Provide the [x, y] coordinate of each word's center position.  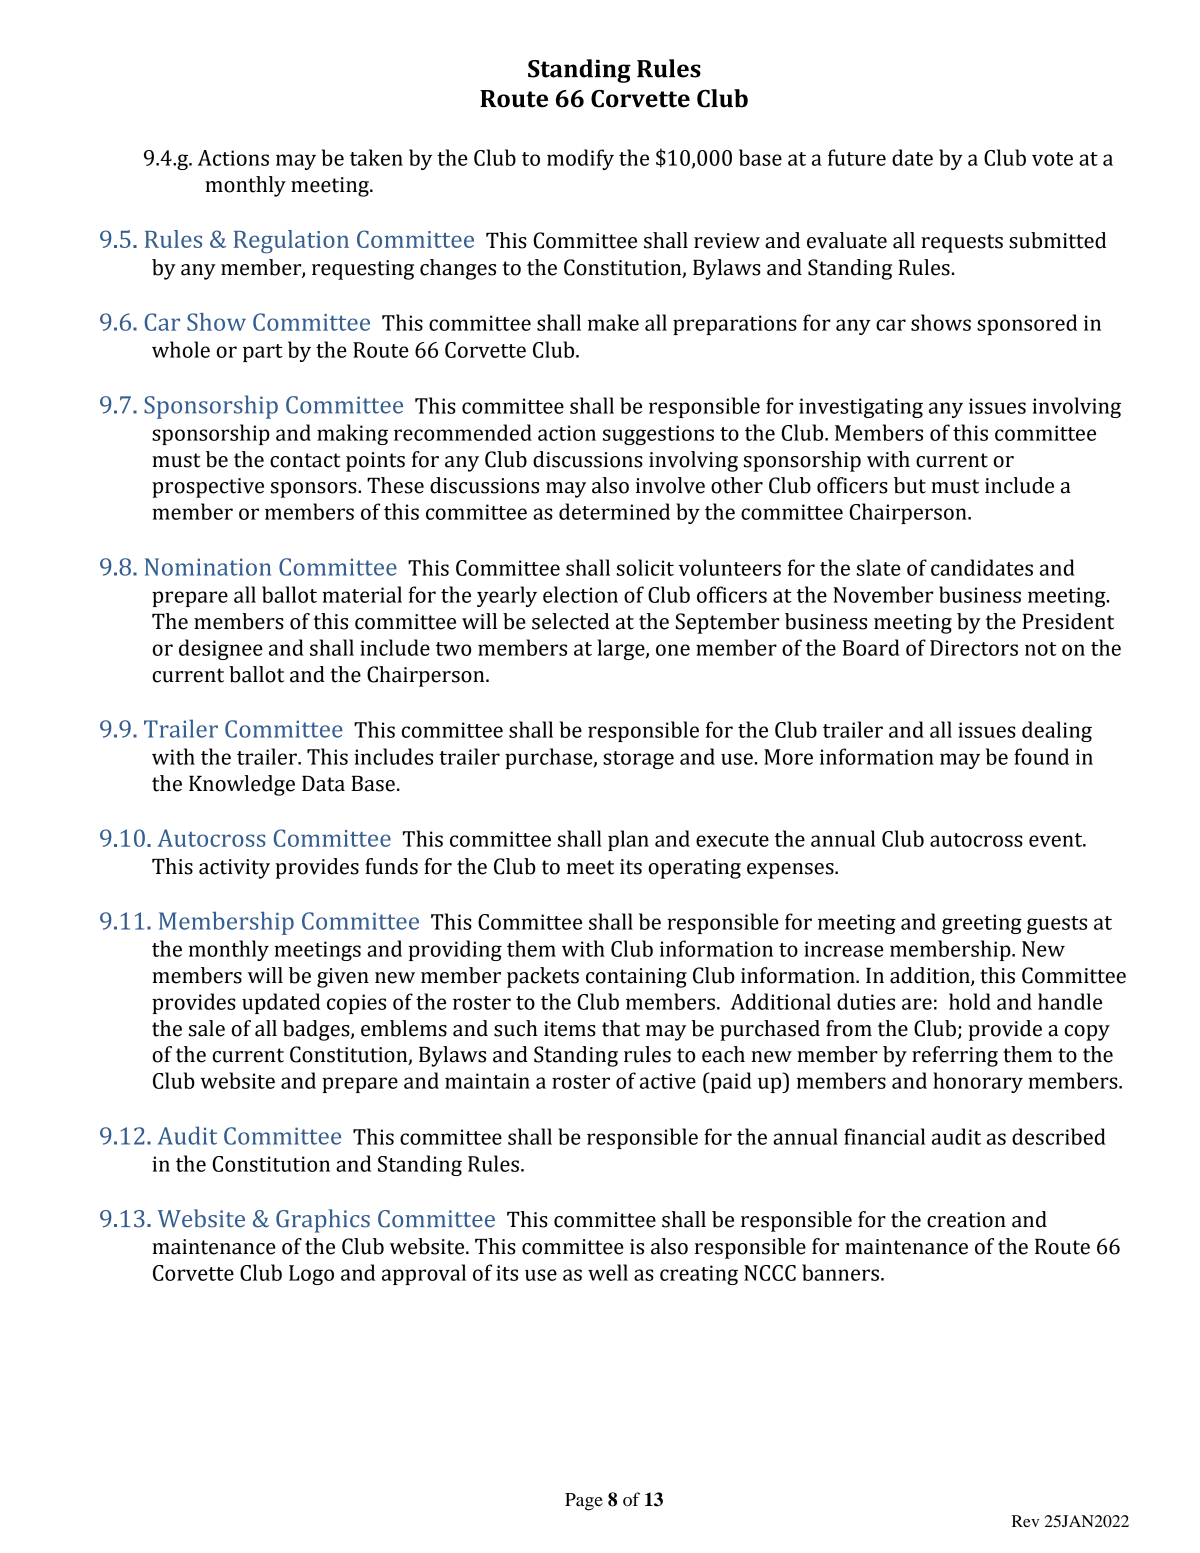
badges [317, 1030]
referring [955, 1056]
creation [966, 1220]
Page [584, 1502]
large [622, 649]
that [621, 1028]
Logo [311, 1275]
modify [580, 159]
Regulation [291, 242]
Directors [974, 648]
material [362, 594]
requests [962, 243]
